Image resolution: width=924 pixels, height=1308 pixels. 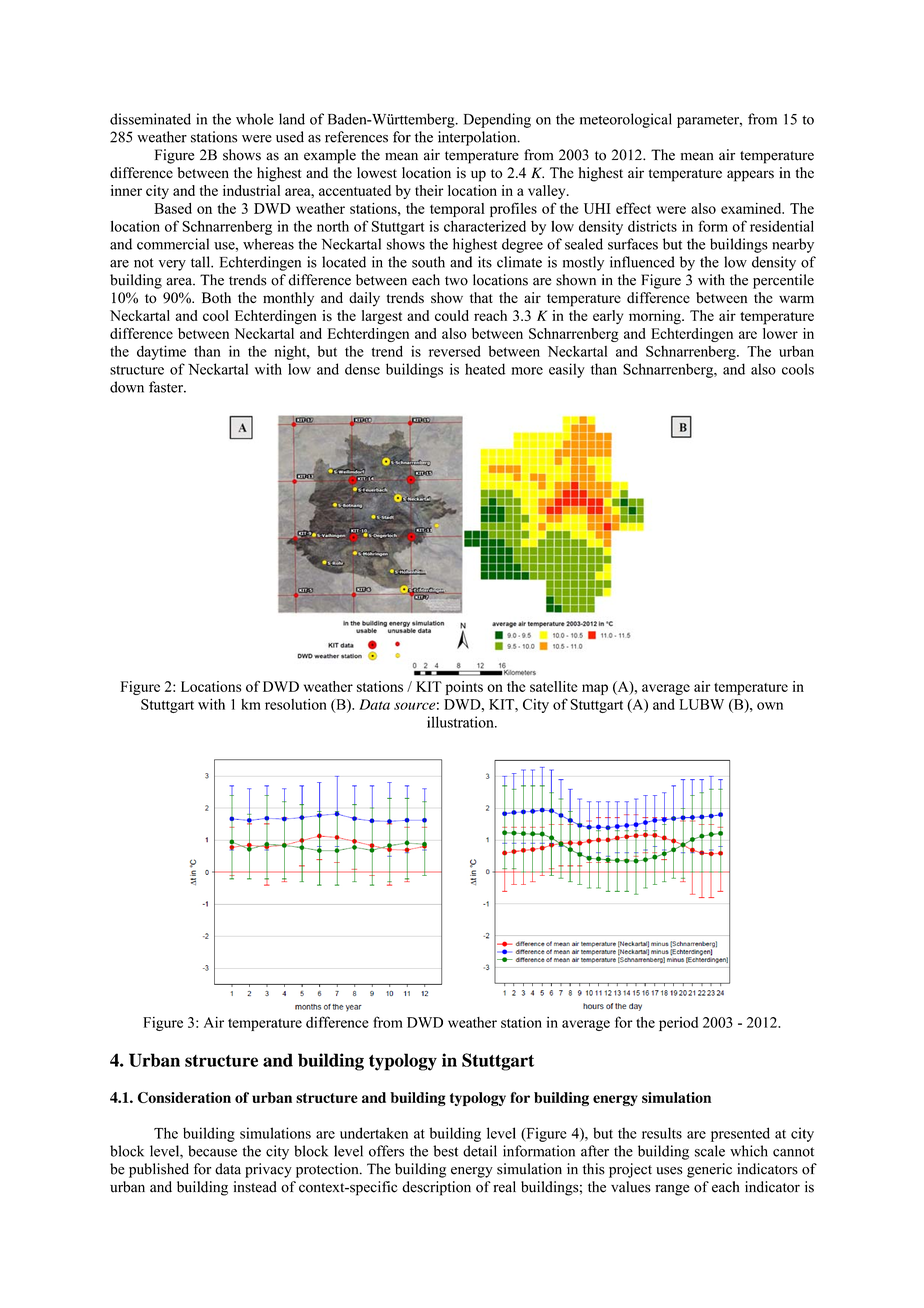 What do you see at coordinates (255, 119) in the page?
I see `whole` at bounding box center [255, 119].
